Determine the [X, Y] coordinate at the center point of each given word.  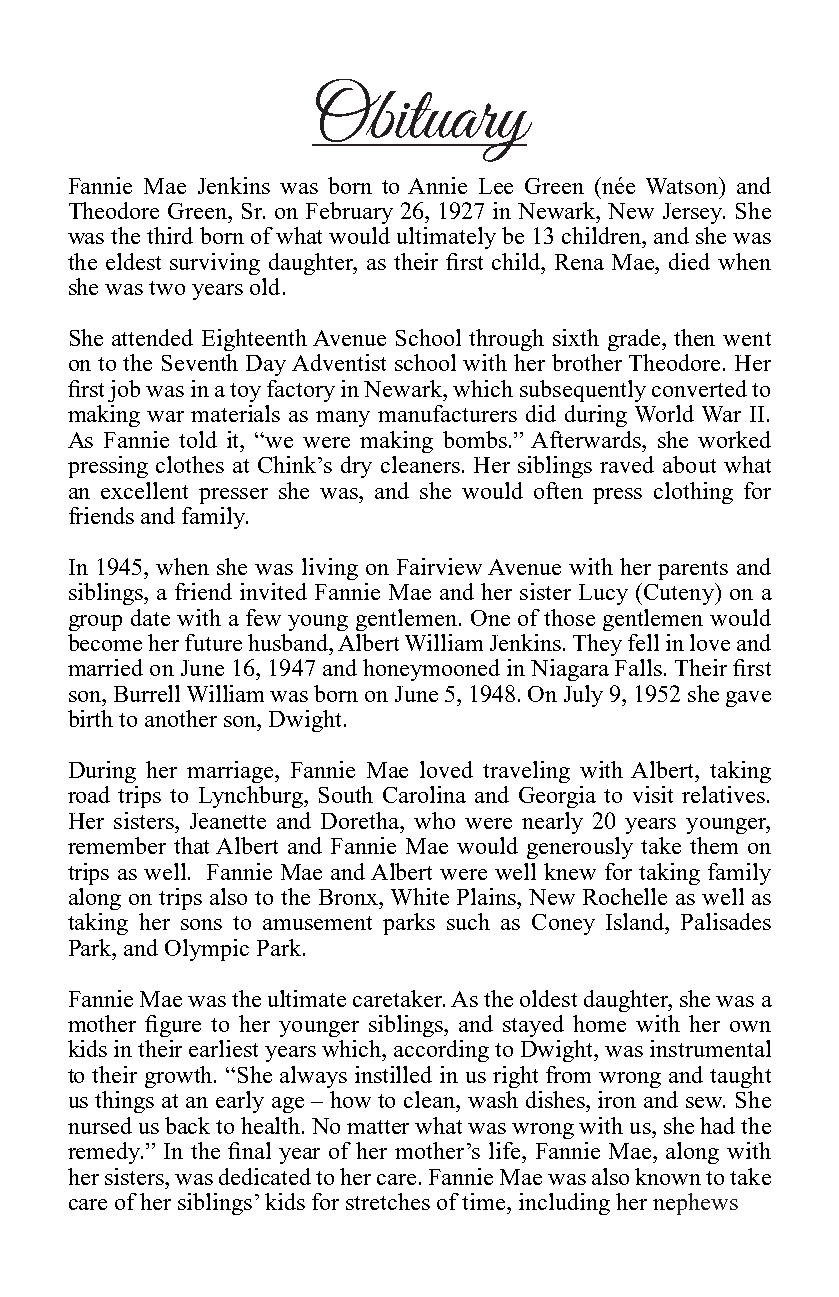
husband [289, 642]
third [170, 235]
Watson [683, 185]
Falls [638, 667]
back [187, 1125]
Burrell [147, 693]
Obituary [423, 120]
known [668, 1176]
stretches [388, 1201]
